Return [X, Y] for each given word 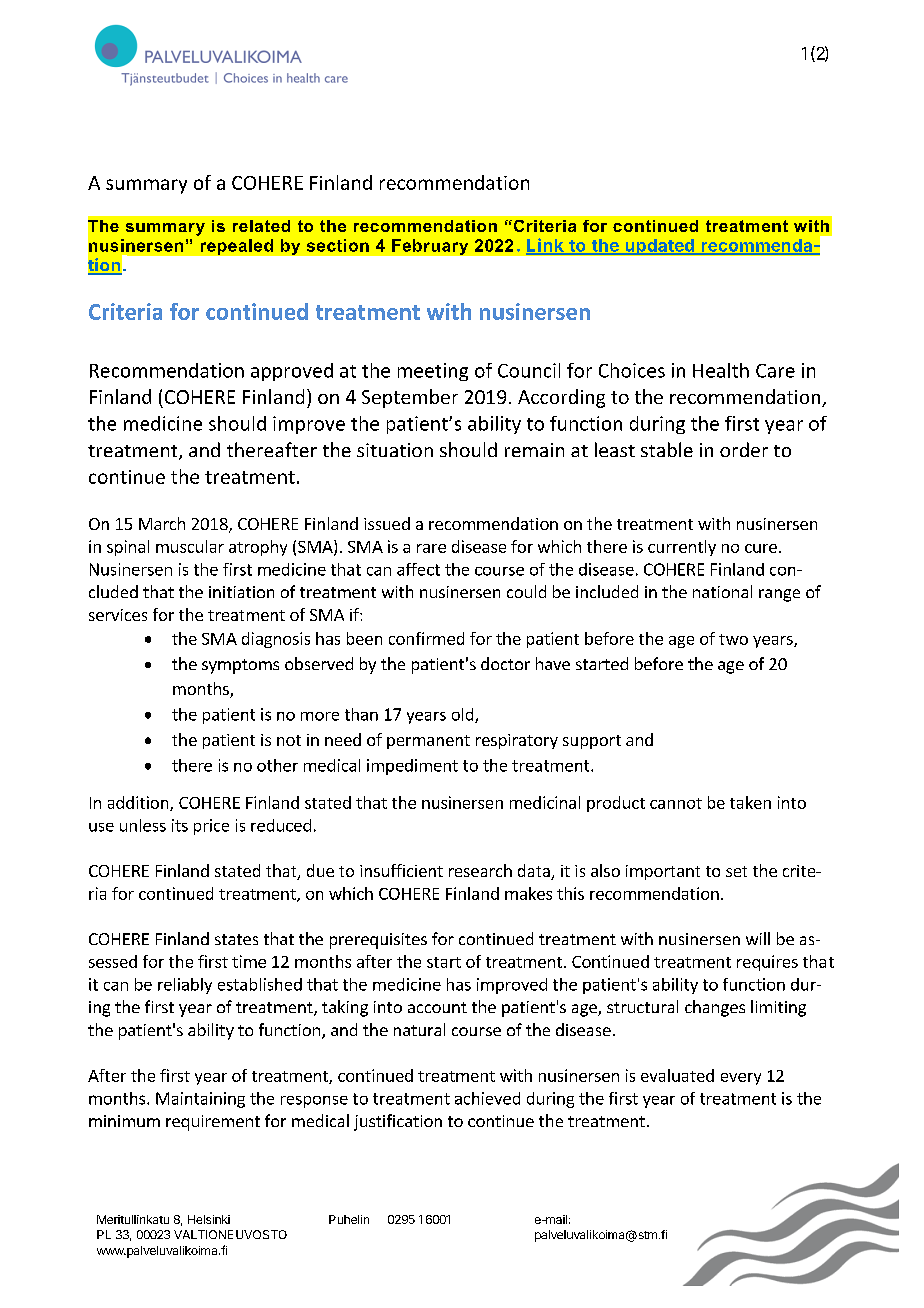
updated [659, 247]
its [180, 825]
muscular [190, 546]
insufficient [401, 870]
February [430, 247]
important [663, 872]
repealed [237, 247]
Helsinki [209, 1219]
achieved [487, 1098]
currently [682, 548]
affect [418, 569]
